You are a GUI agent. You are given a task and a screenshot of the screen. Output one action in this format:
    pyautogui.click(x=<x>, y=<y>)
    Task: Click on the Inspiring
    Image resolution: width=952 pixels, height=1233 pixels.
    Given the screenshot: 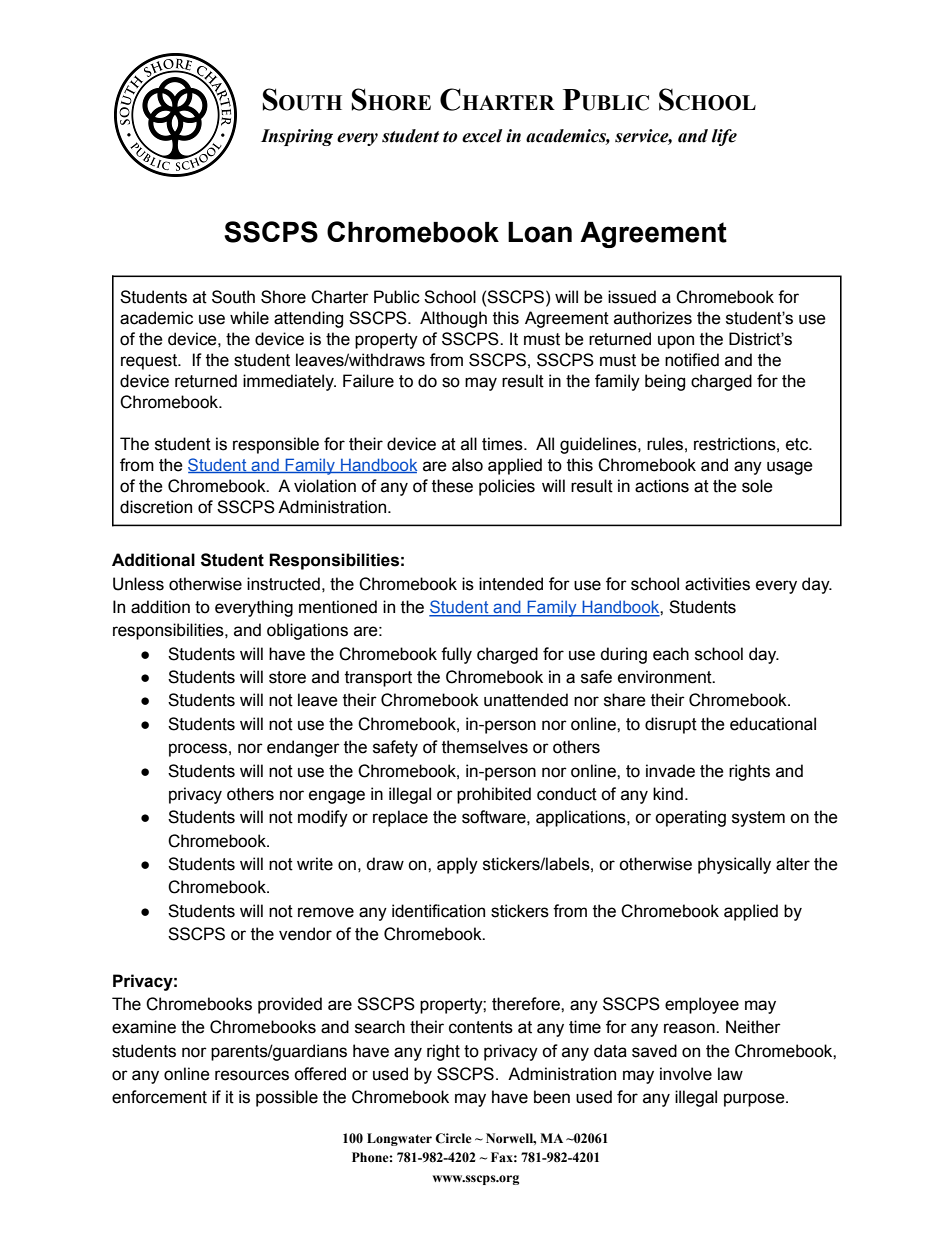 What is the action you would take?
    pyautogui.click(x=297, y=137)
